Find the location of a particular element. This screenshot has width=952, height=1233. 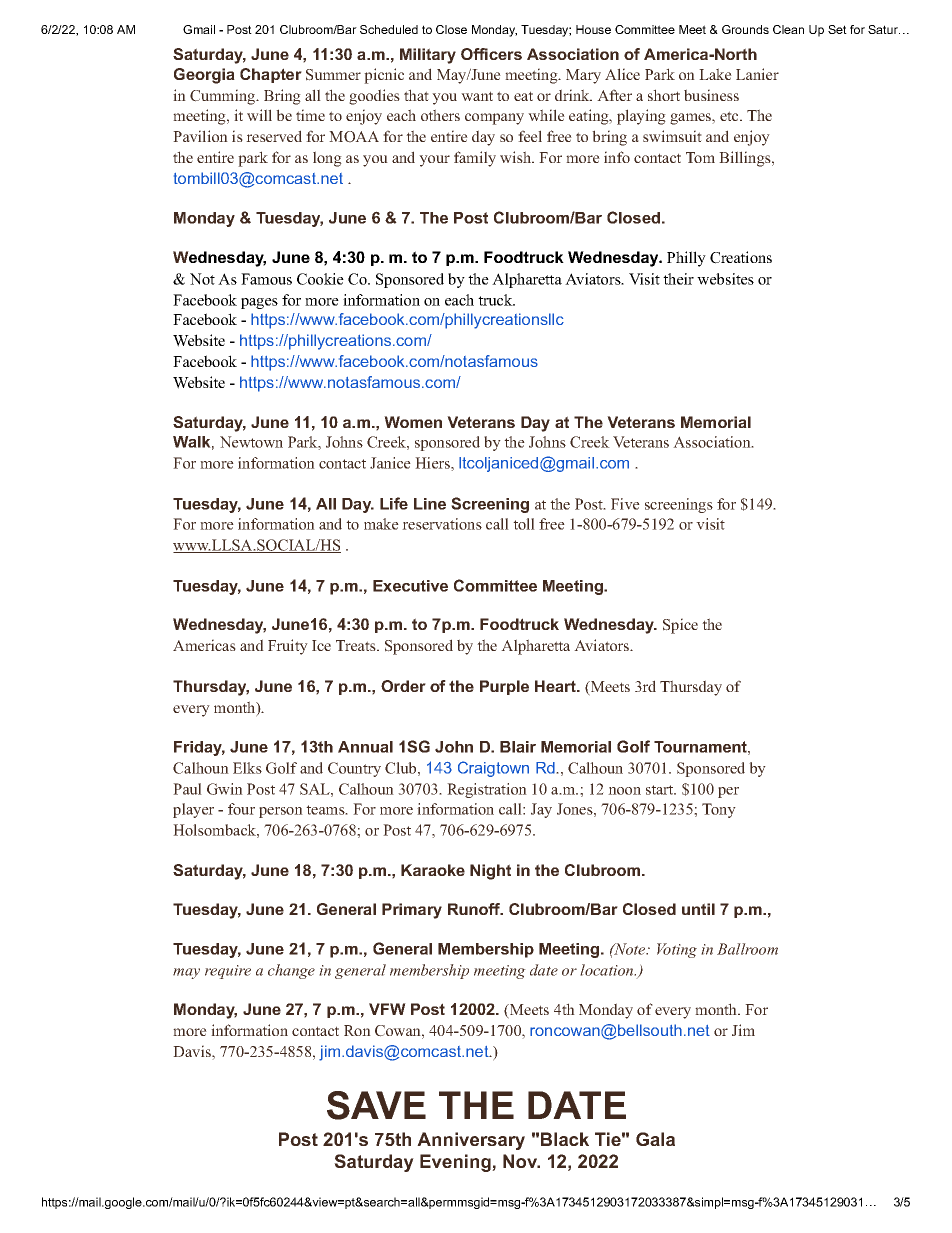

Officers is located at coordinates (491, 54).
